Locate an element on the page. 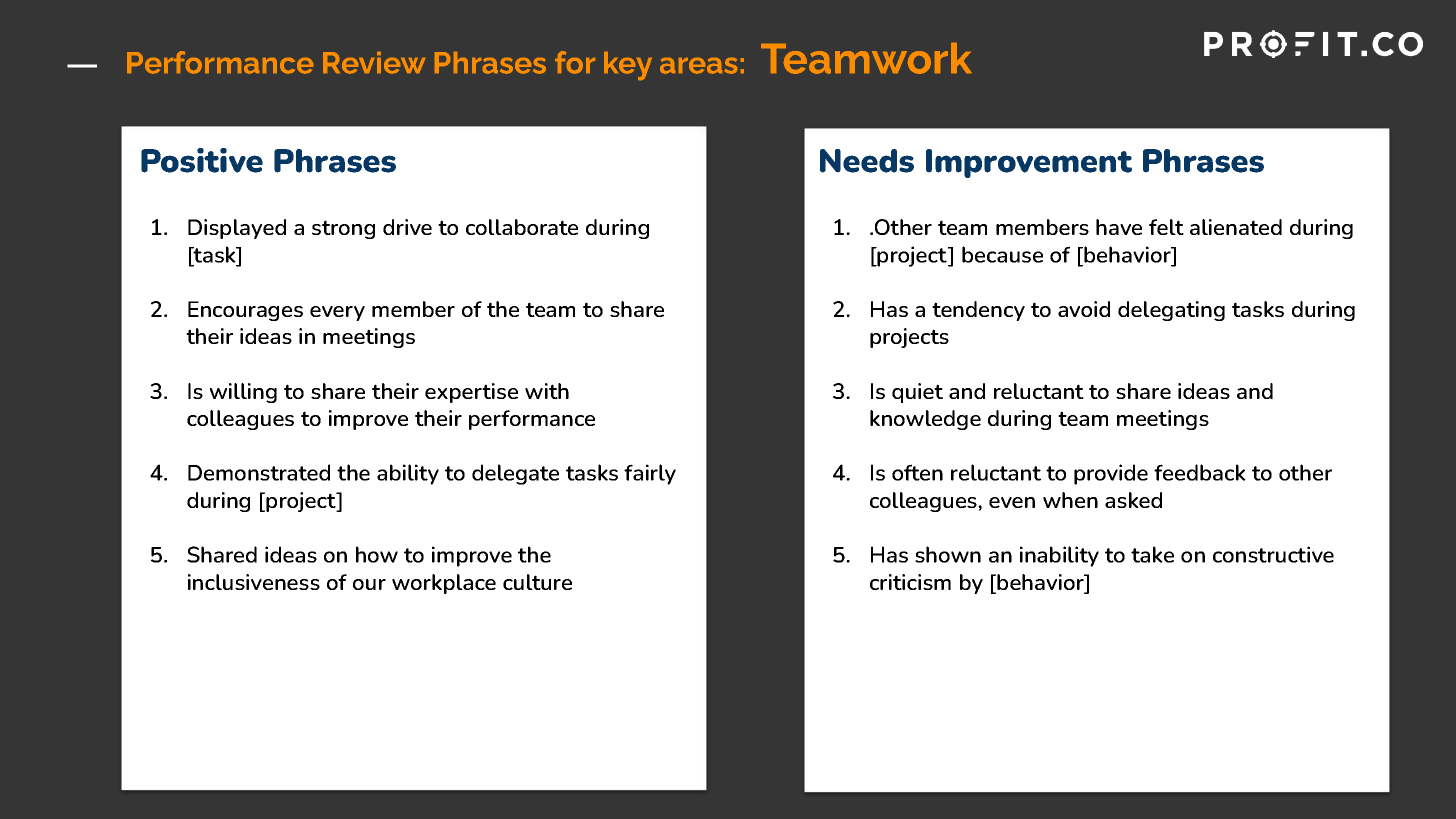  every is located at coordinates (337, 313).
